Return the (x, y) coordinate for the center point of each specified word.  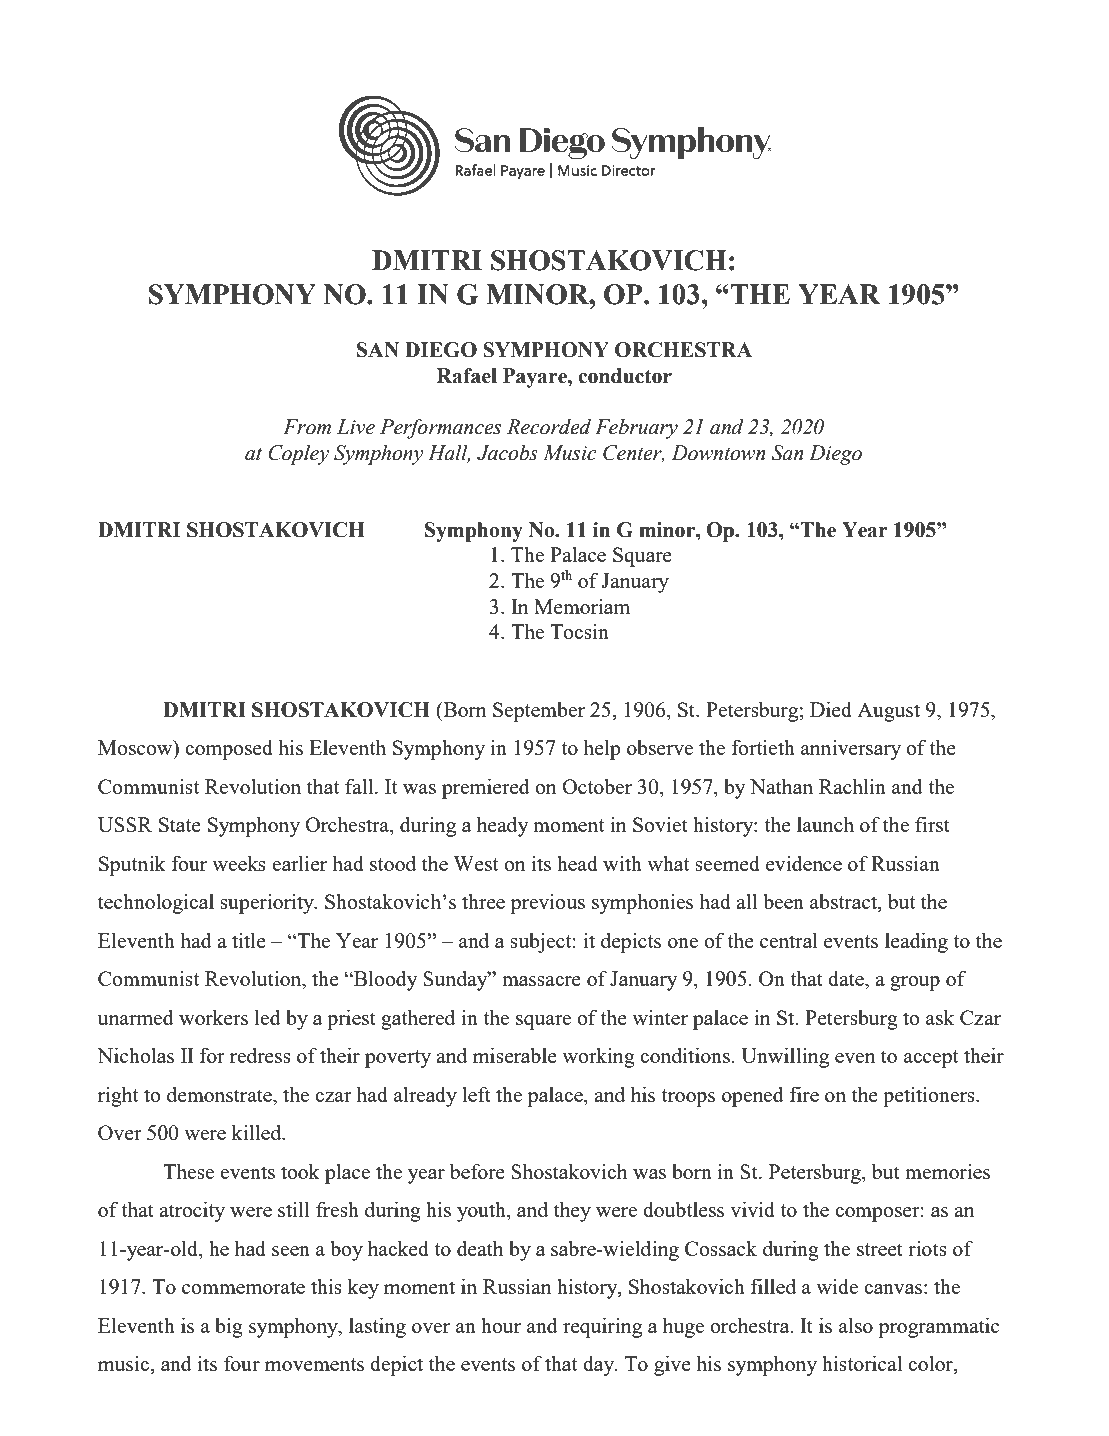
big (229, 1328)
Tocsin (579, 631)
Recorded (549, 427)
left (476, 1094)
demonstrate (220, 1094)
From (307, 427)
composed (229, 750)
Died (831, 709)
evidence (804, 863)
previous (547, 904)
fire (804, 1094)
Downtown (718, 453)
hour (501, 1325)
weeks (239, 863)
